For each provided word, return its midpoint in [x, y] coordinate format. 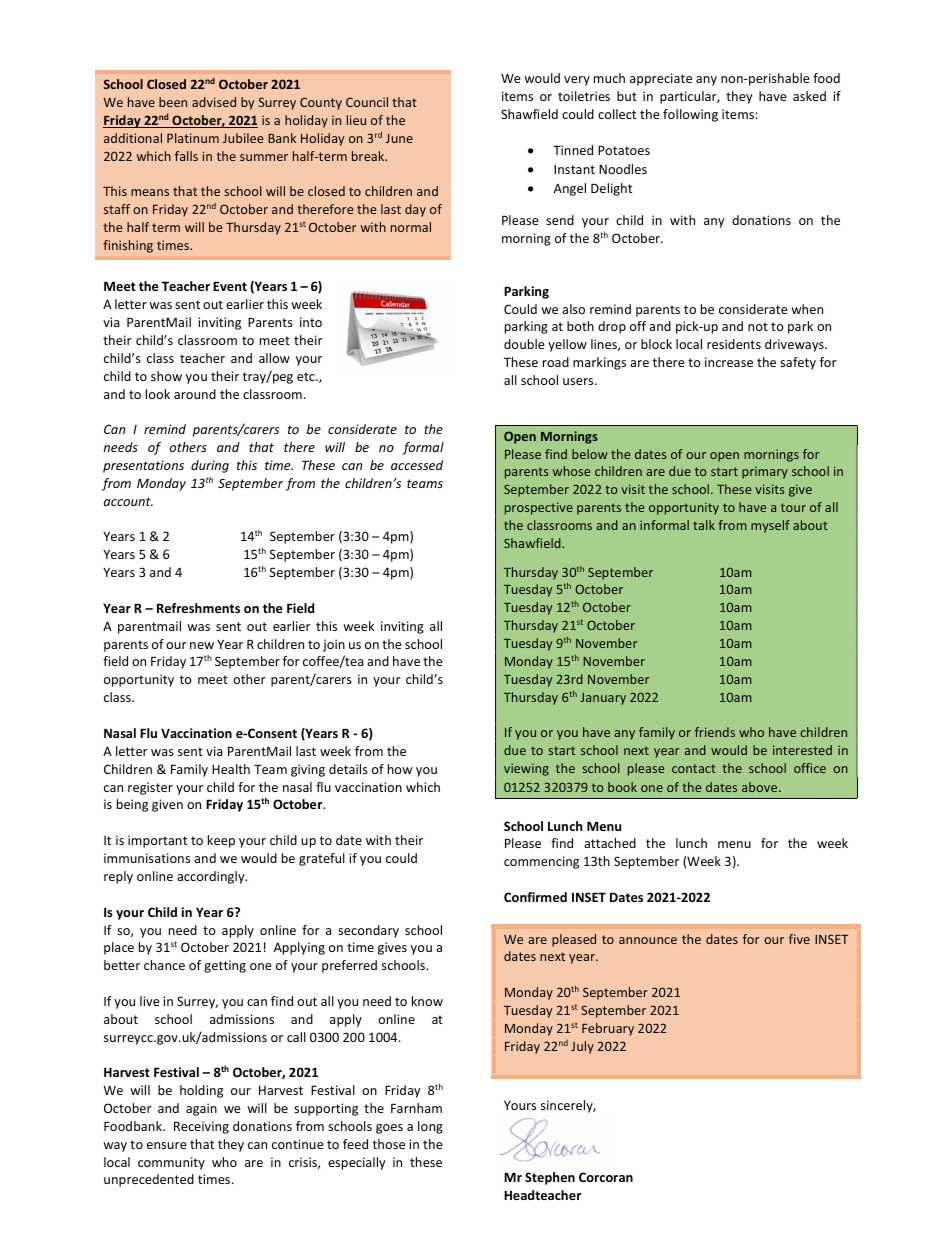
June [399, 138]
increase [729, 362]
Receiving [201, 1127]
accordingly [212, 877]
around [195, 394]
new [202, 645]
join [334, 645]
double [524, 344]
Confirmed [535, 897]
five [799, 939]
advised [214, 102]
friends [715, 732]
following [690, 115]
